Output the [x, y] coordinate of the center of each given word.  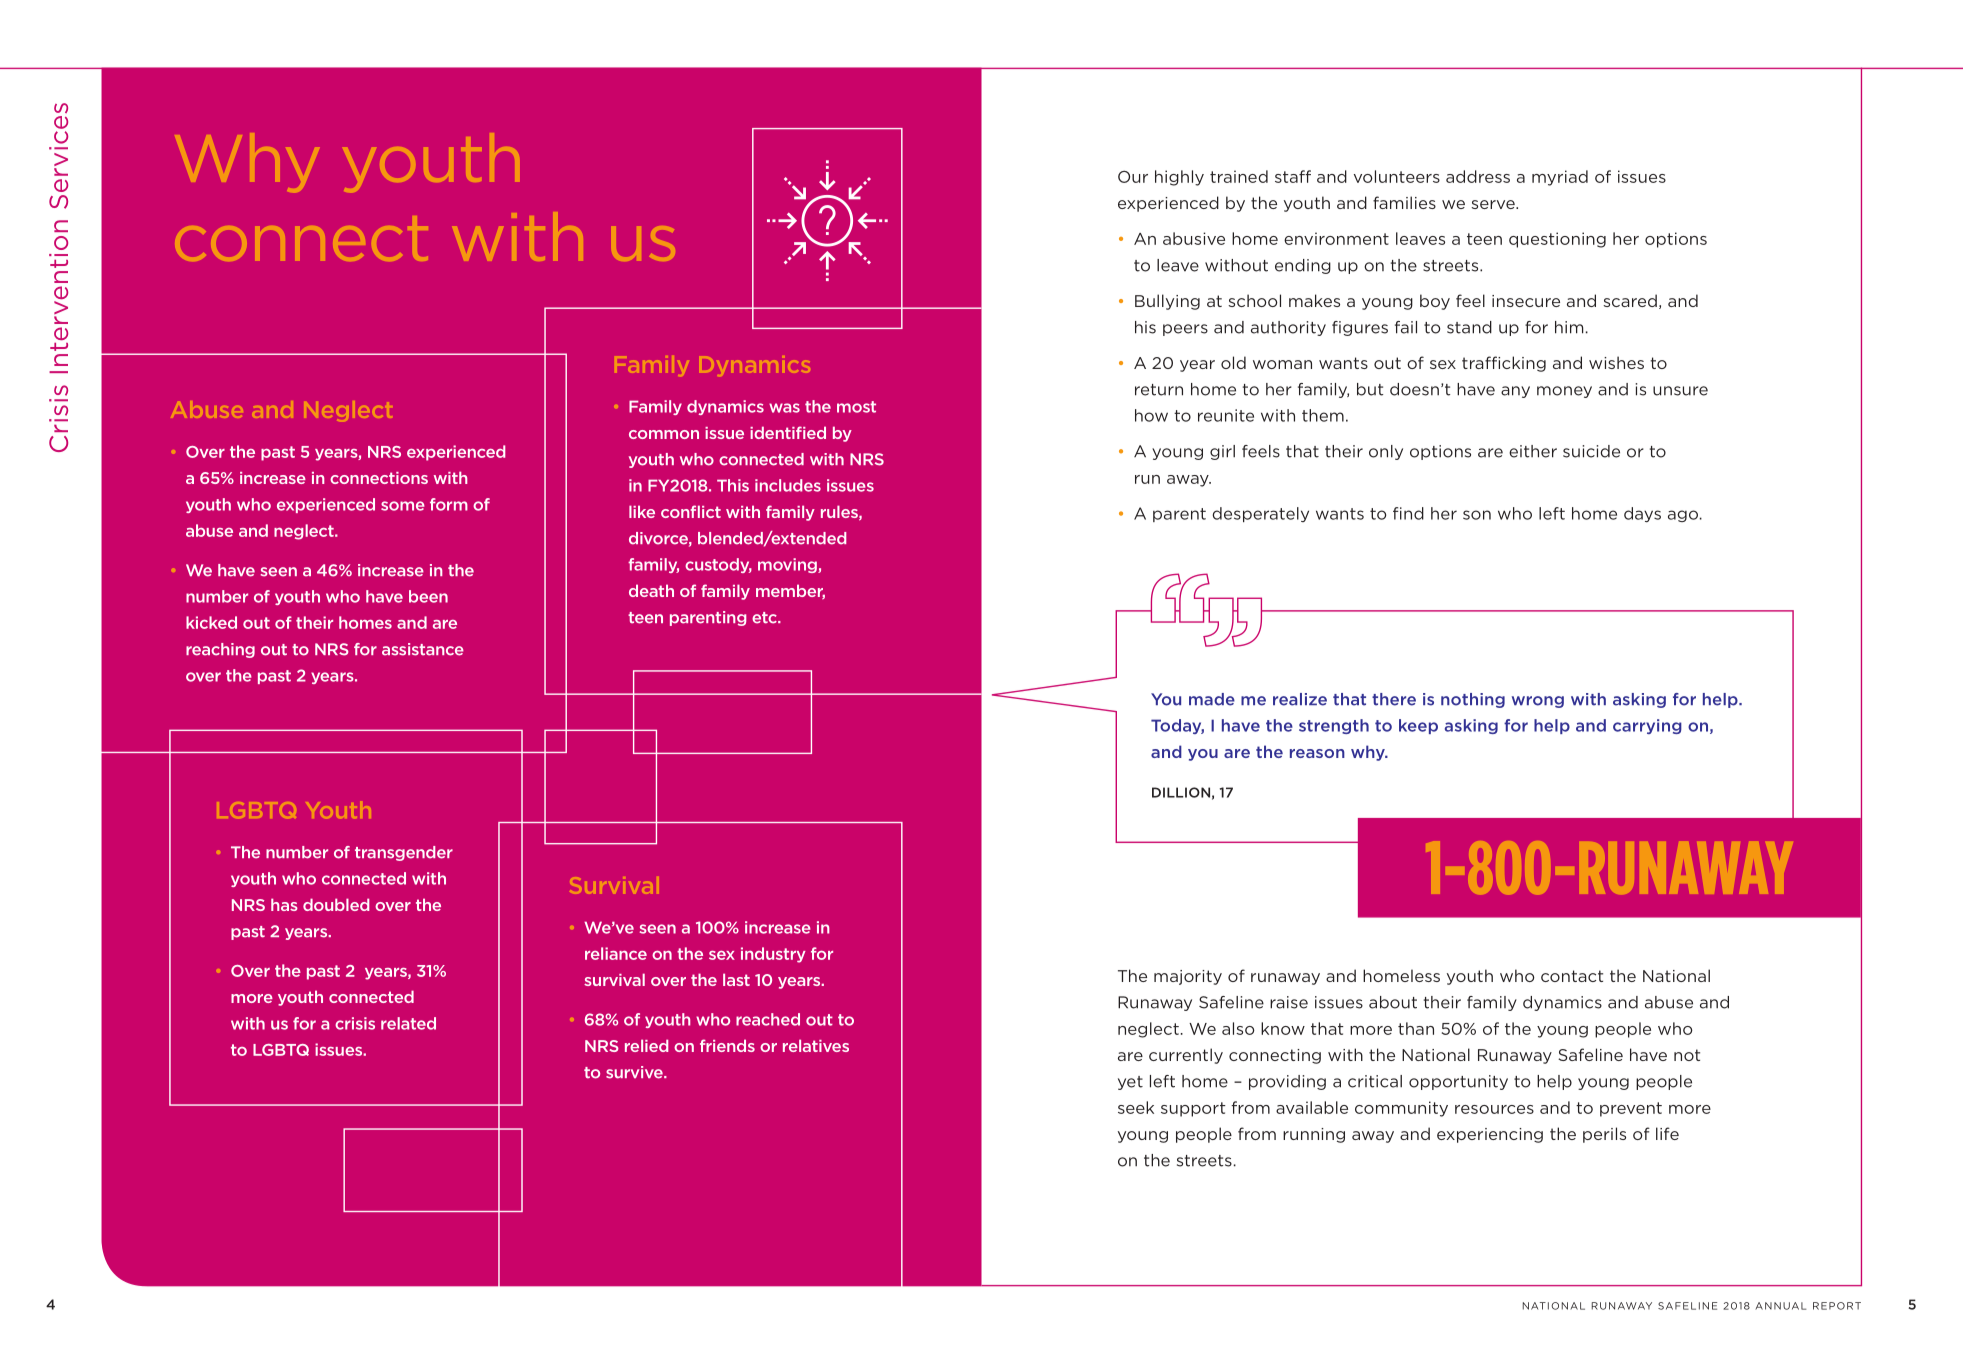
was [784, 408]
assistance [423, 649]
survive [635, 1072]
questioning [1557, 240]
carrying [1647, 726]
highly [1179, 178]
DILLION [1181, 792]
